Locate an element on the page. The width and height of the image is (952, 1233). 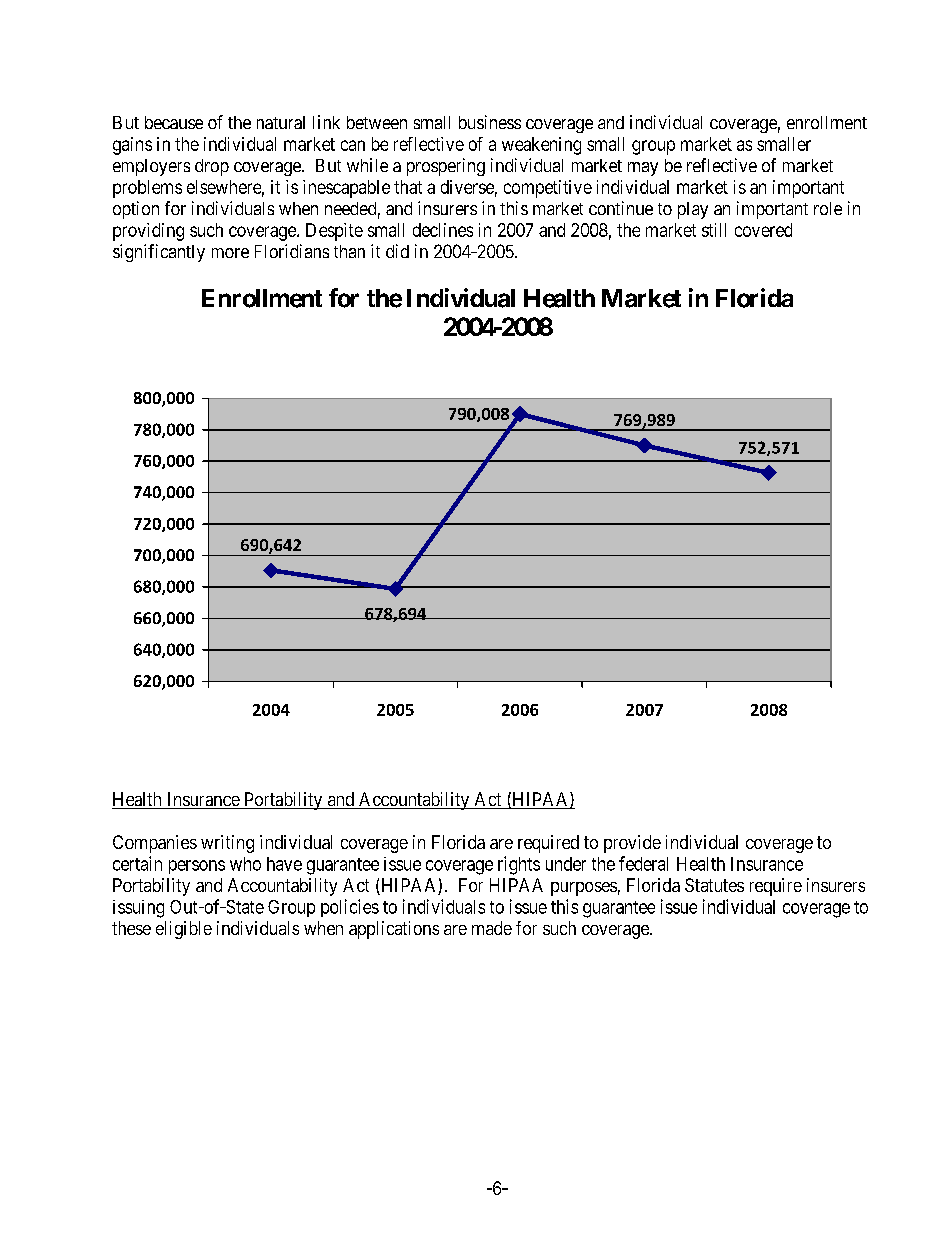
federal is located at coordinates (643, 863).
